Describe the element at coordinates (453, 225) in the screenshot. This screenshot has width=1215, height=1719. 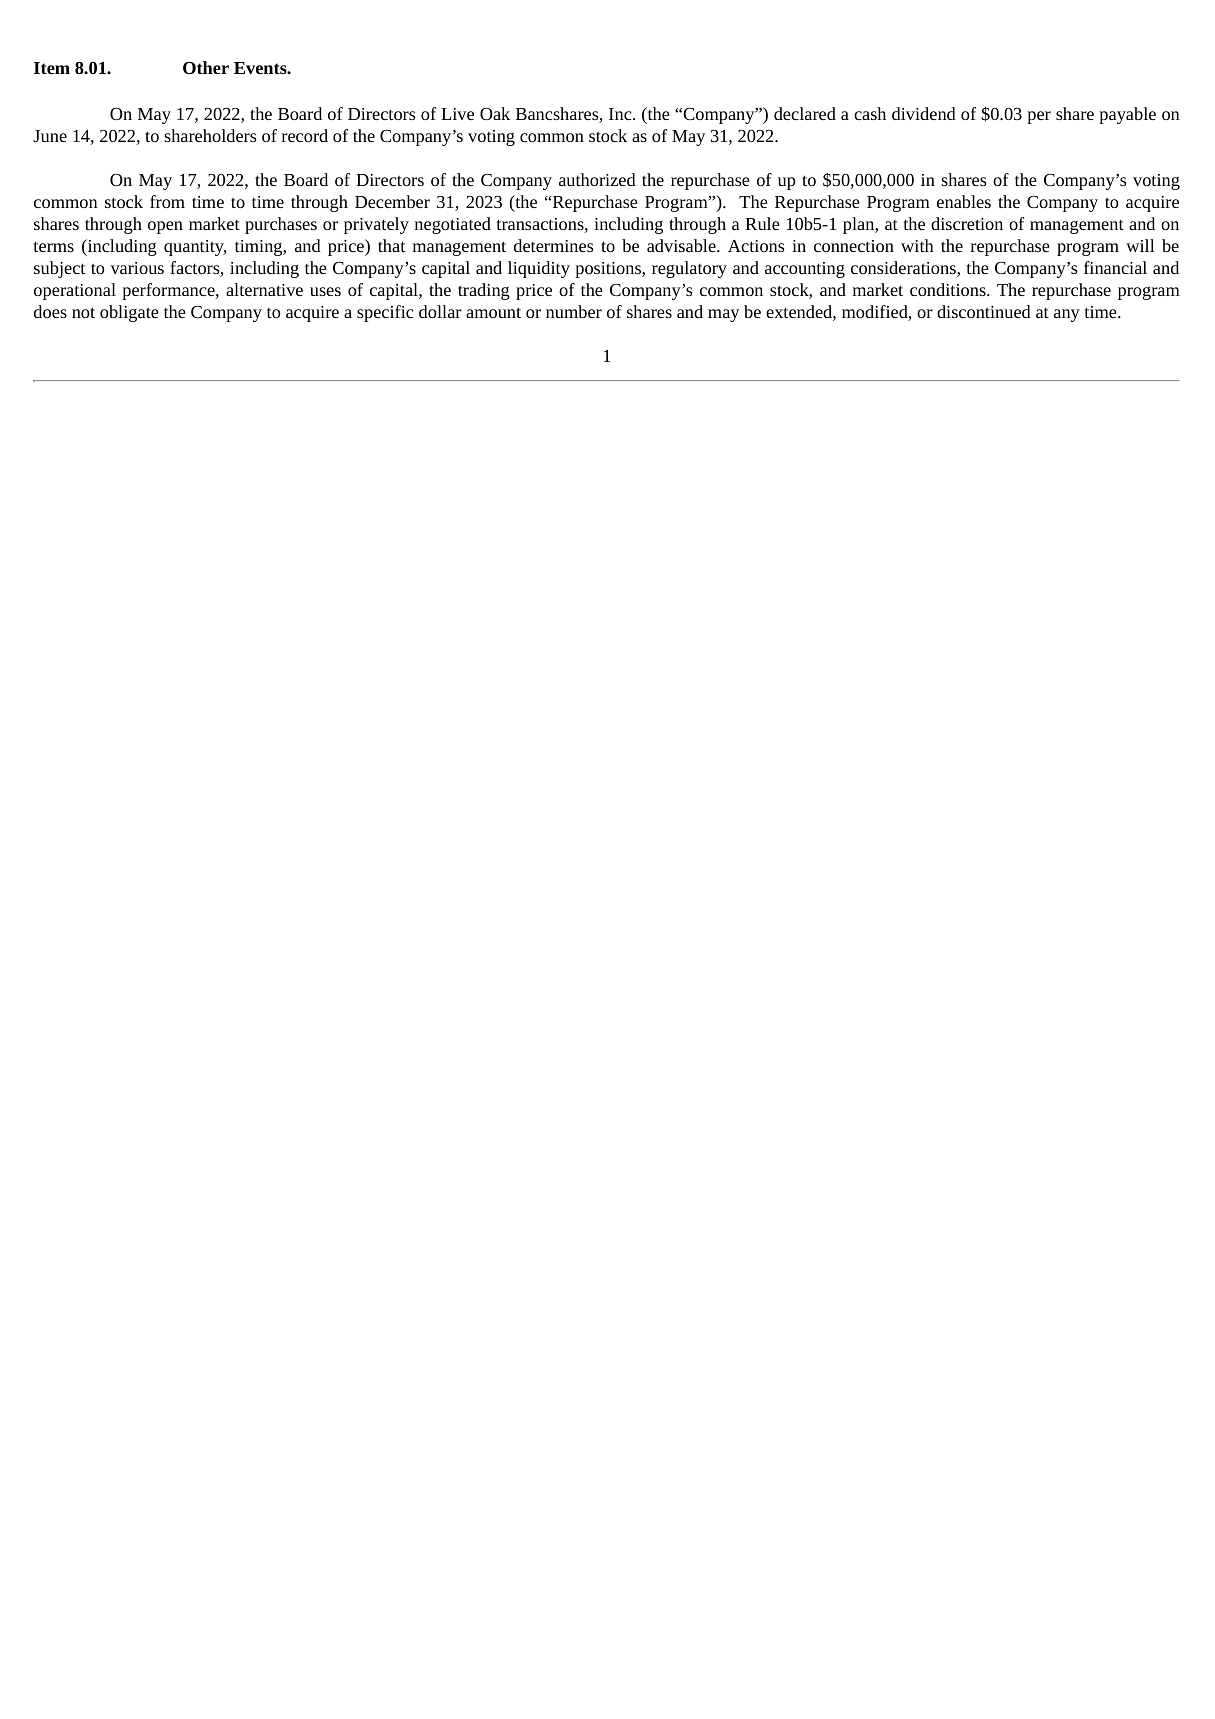
I see `negotiated` at that location.
